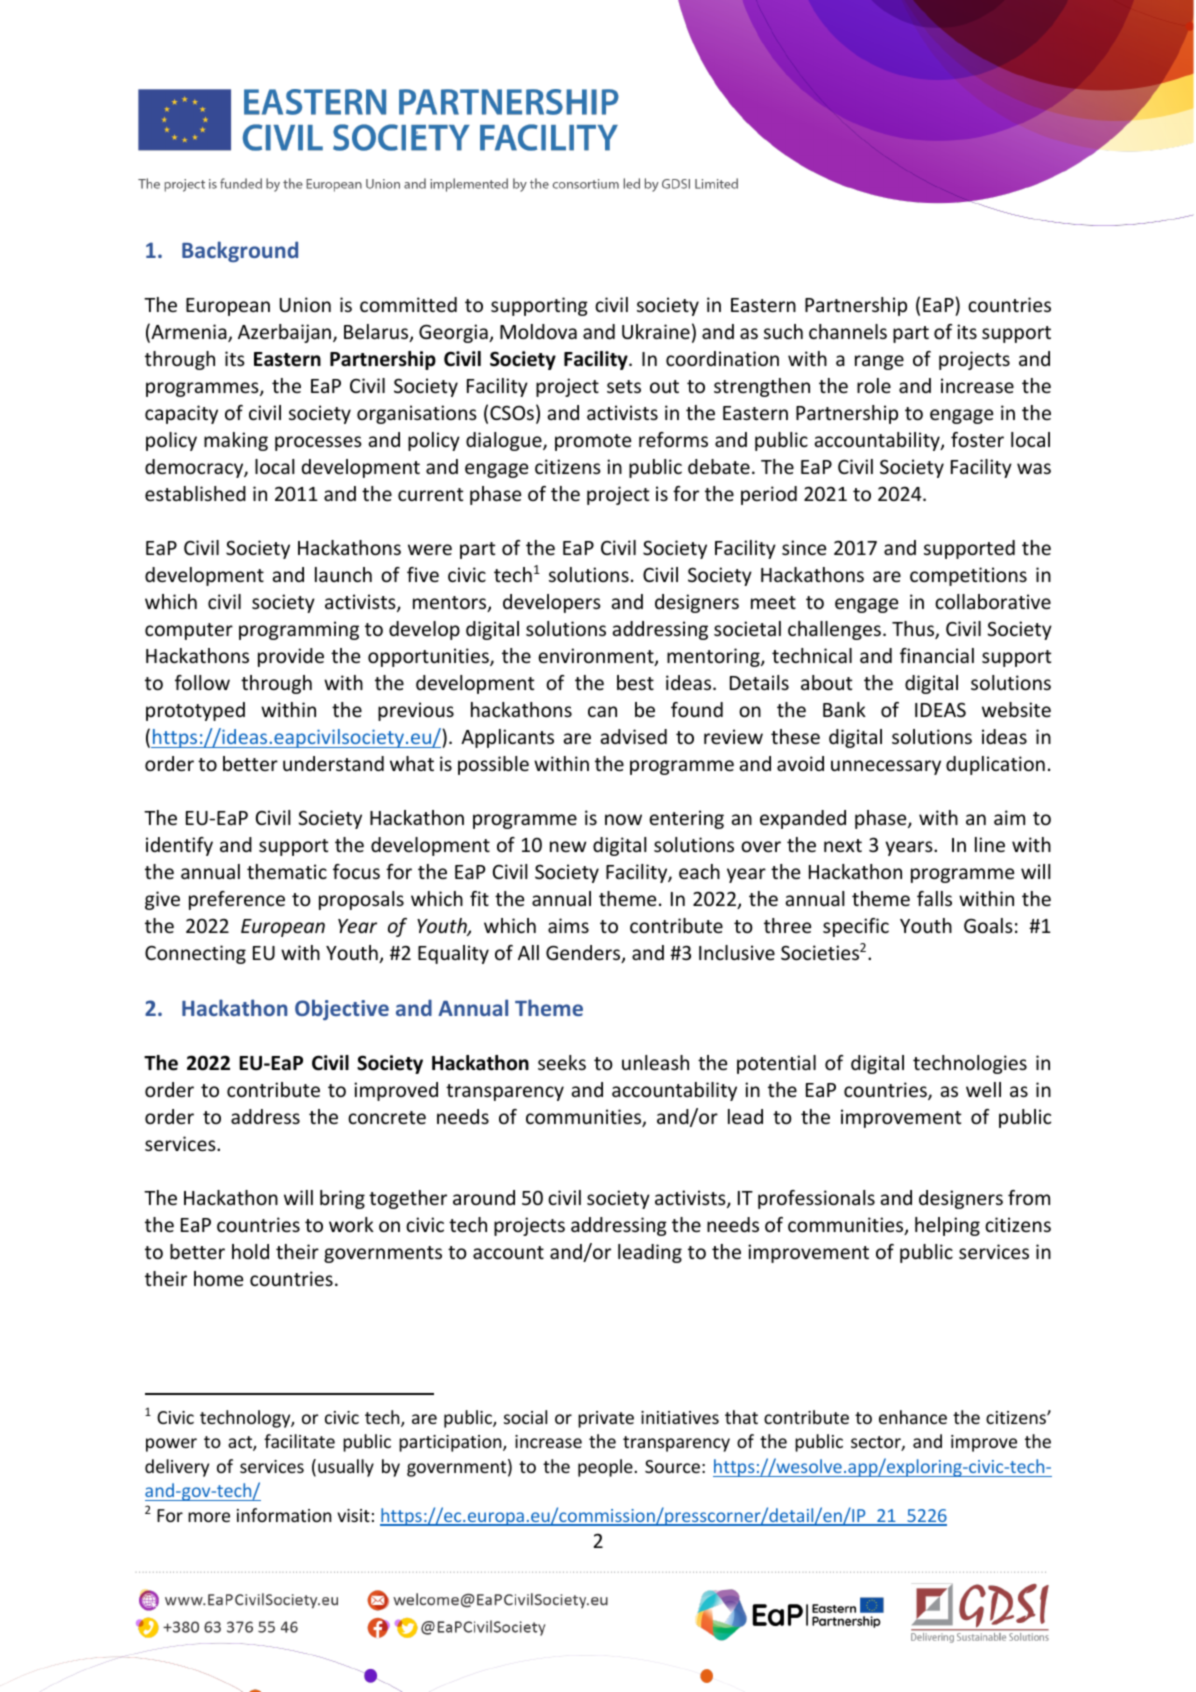 This document has height=1692, width=1196. I want to click on Ukraine, so click(656, 331).
